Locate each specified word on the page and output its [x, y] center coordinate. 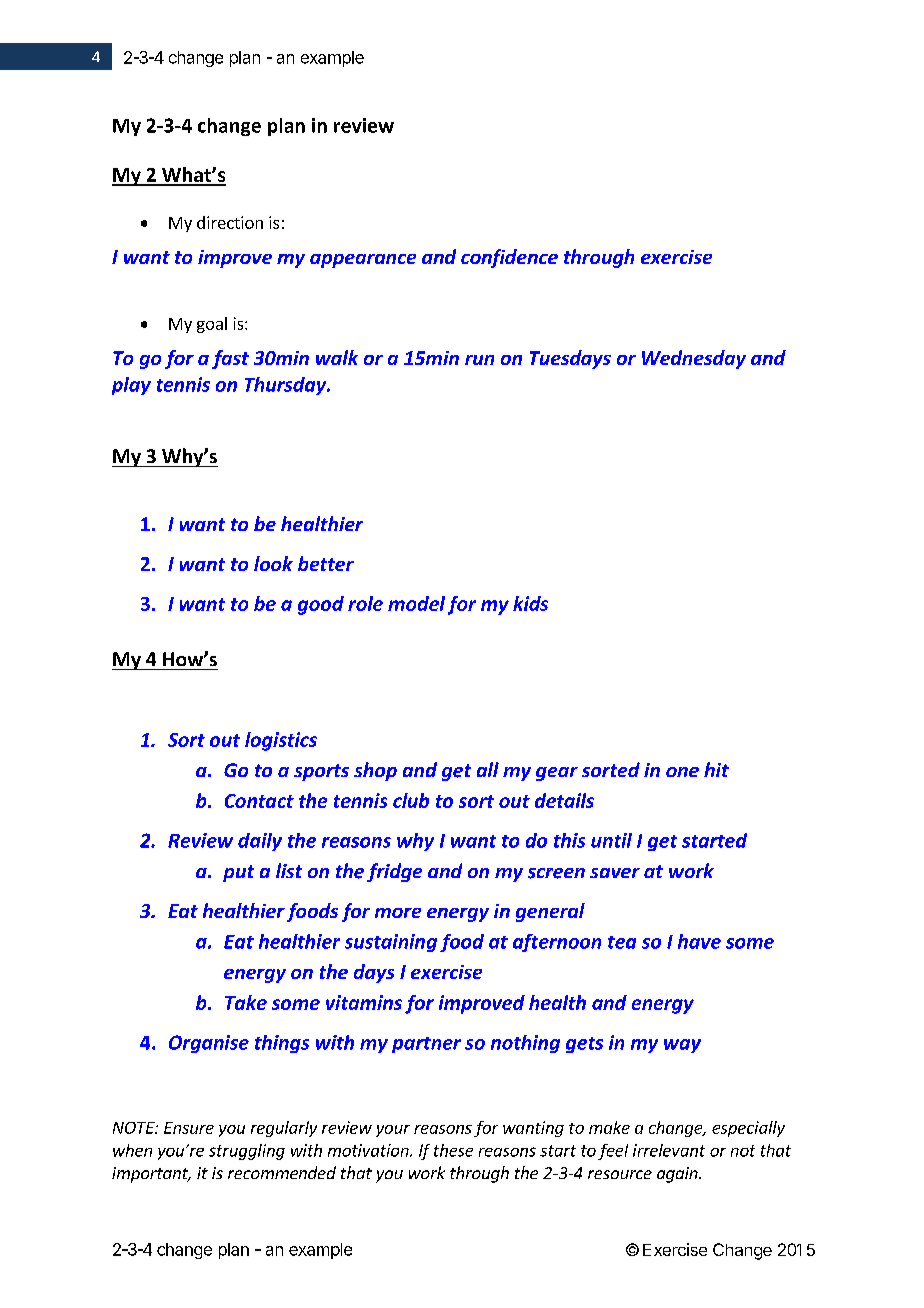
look [273, 563]
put [238, 873]
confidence [509, 258]
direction [230, 222]
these [453, 1150]
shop [375, 771]
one [682, 772]
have [699, 941]
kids [530, 603]
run [479, 360]
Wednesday [694, 359]
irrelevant [669, 1150]
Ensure [189, 1128]
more [398, 913]
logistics [281, 741]
